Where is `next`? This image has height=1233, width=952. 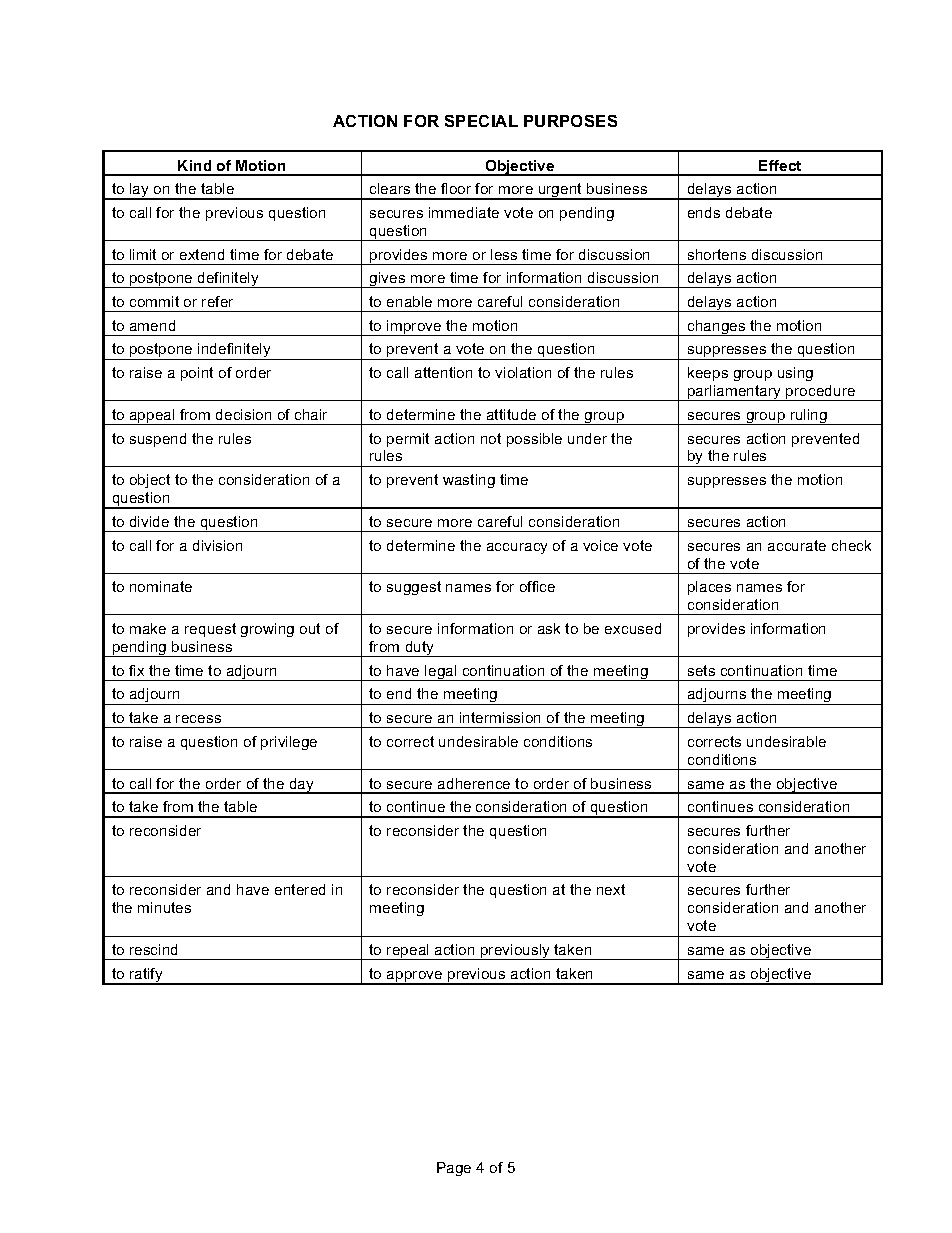 next is located at coordinates (611, 889).
